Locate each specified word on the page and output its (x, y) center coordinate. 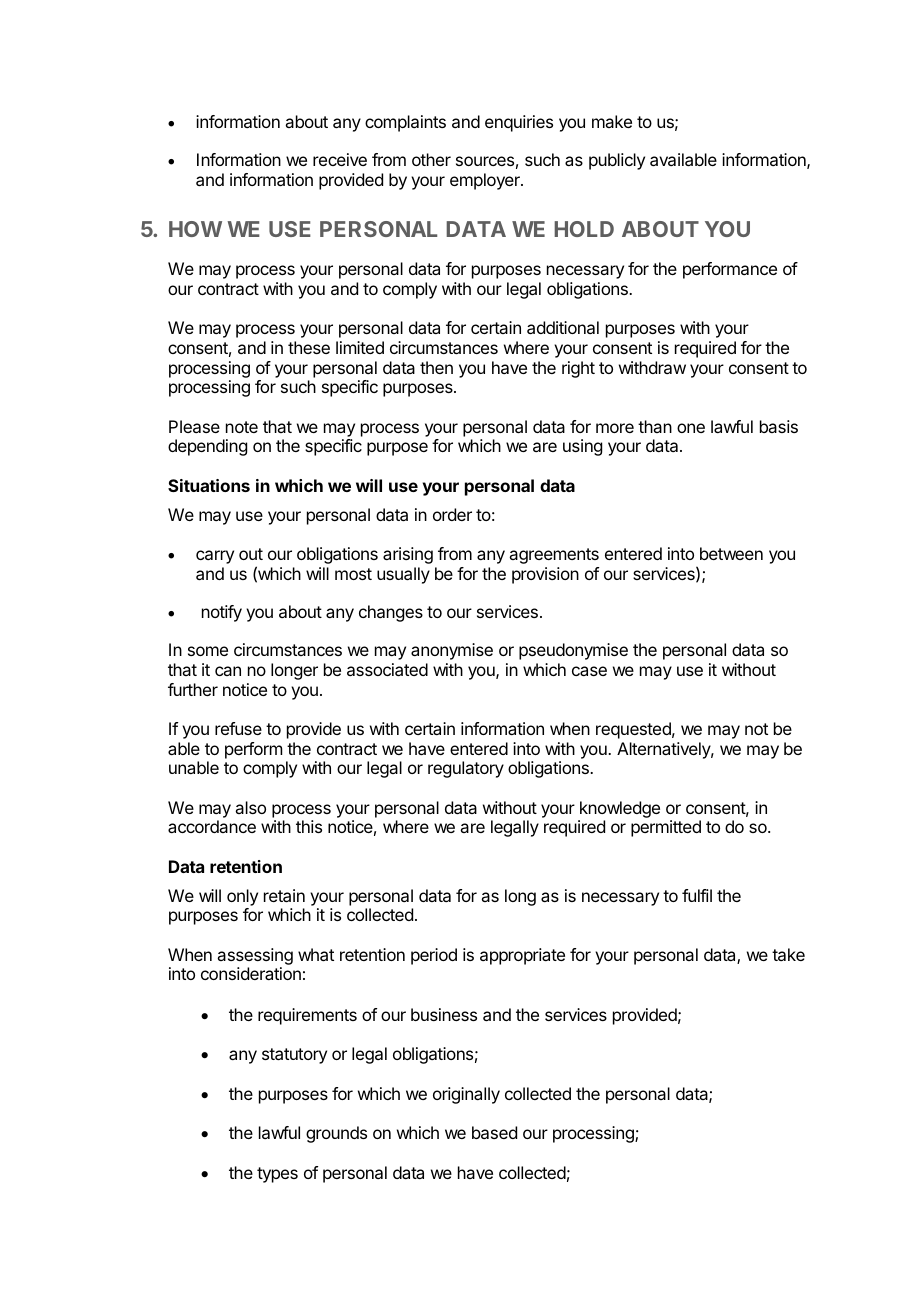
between (731, 553)
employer (486, 181)
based (494, 1132)
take (788, 954)
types (277, 1175)
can (228, 671)
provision (545, 575)
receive (340, 159)
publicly (617, 161)
